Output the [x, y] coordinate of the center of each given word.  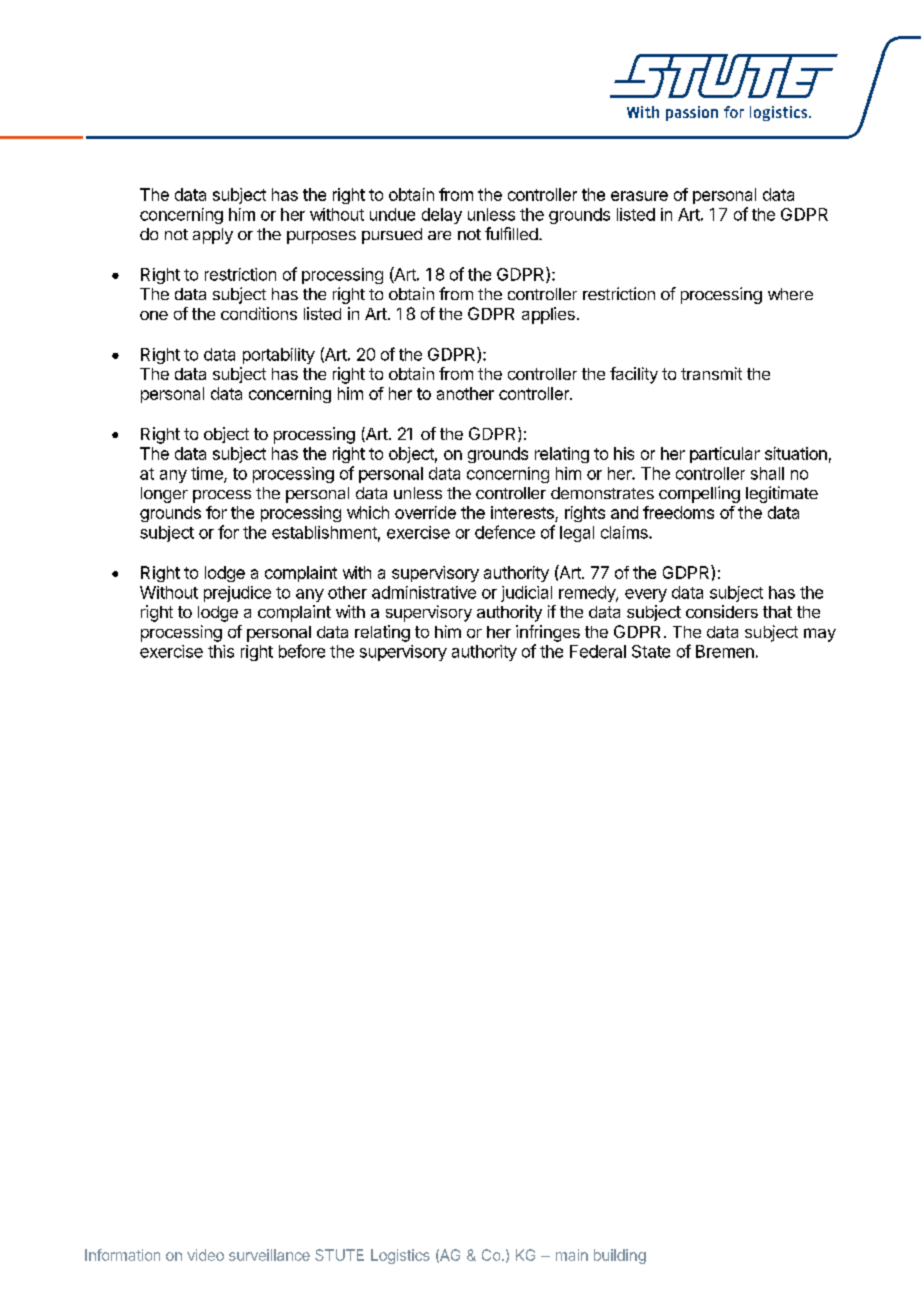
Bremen [725, 651]
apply [213, 236]
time [208, 474]
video [205, 1255]
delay [442, 216]
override [425, 512]
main [572, 1255]
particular [725, 455]
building [620, 1256]
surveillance [269, 1255]
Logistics [400, 1256]
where [790, 294]
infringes [548, 633]
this [221, 651]
